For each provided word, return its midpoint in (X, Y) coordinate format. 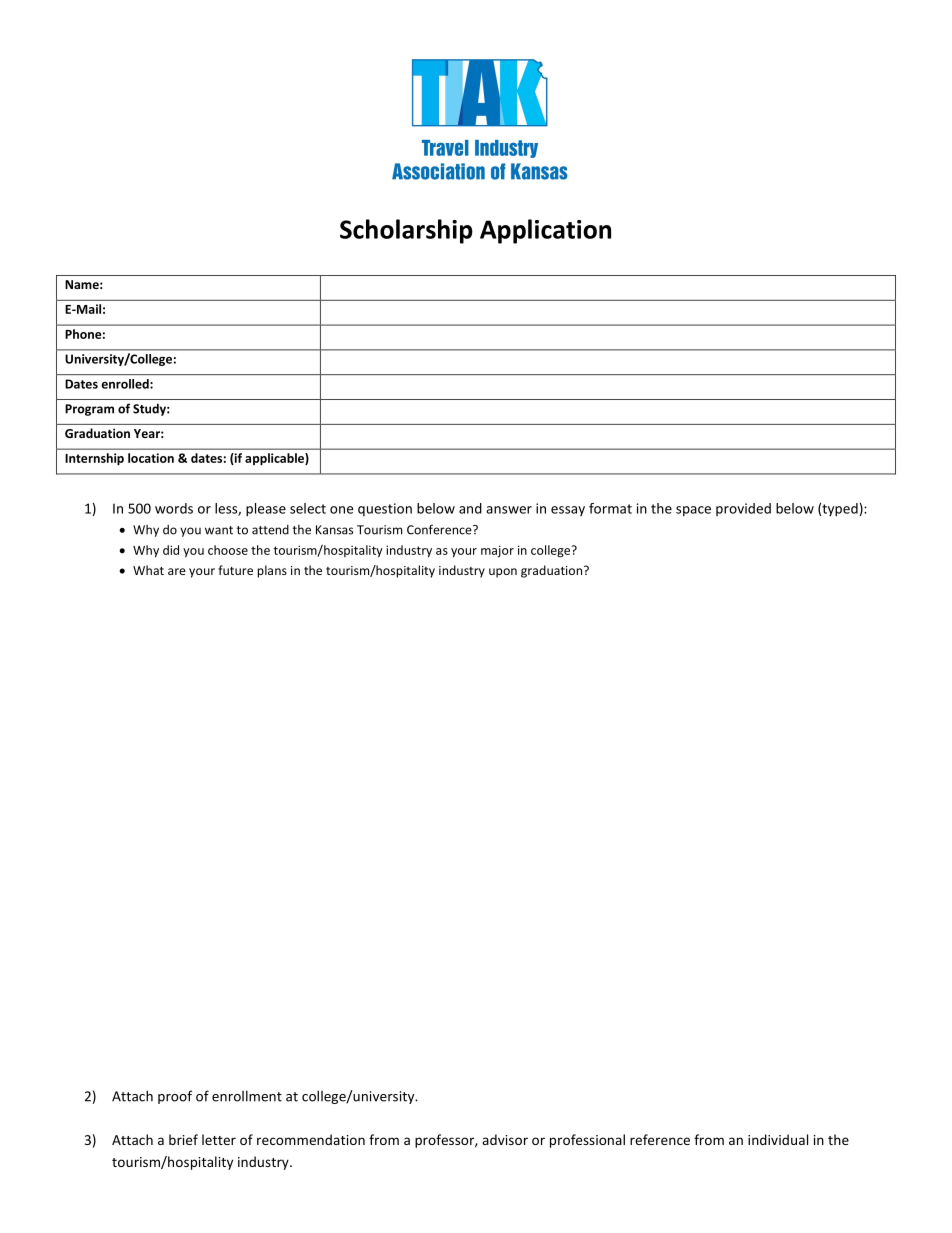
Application (545, 231)
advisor (505, 1139)
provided (743, 509)
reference (660, 1139)
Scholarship (406, 231)
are (177, 571)
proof (175, 1097)
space (693, 511)
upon (503, 573)
